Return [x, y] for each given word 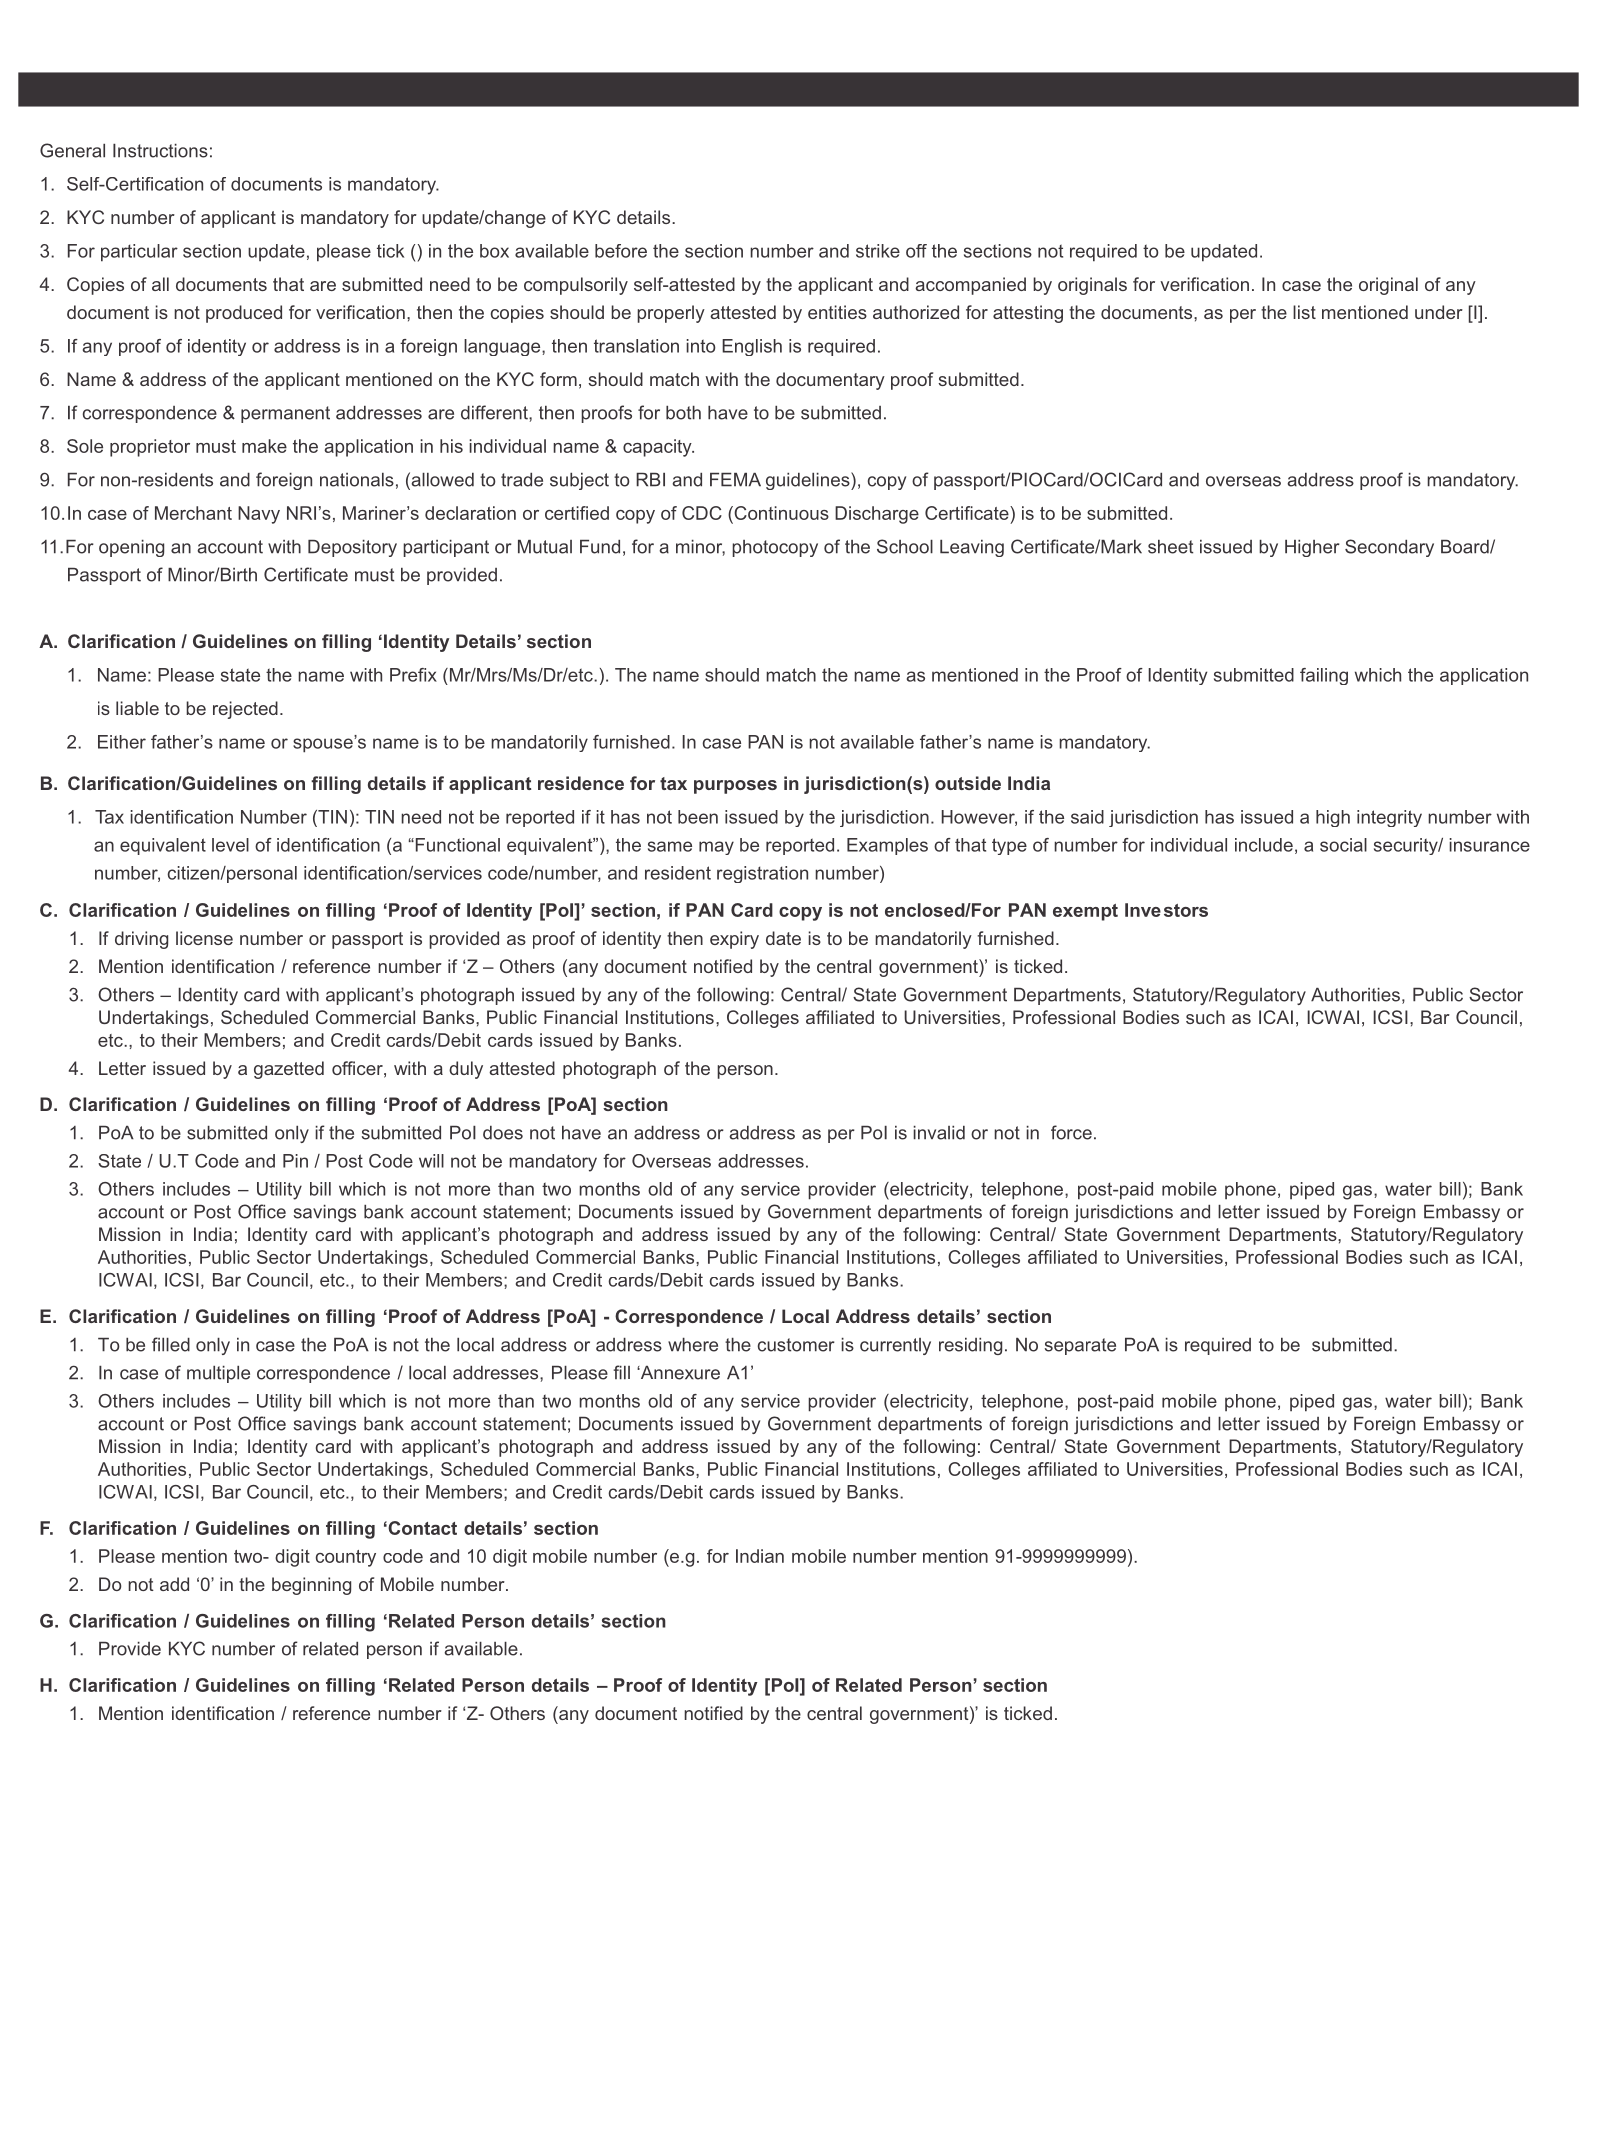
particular [139, 253]
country [346, 1558]
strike [878, 251]
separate [1080, 1346]
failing [1324, 676]
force [1071, 1132]
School [905, 546]
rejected [245, 710]
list [1304, 312]
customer [796, 1345]
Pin [295, 1161]
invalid [939, 1133]
